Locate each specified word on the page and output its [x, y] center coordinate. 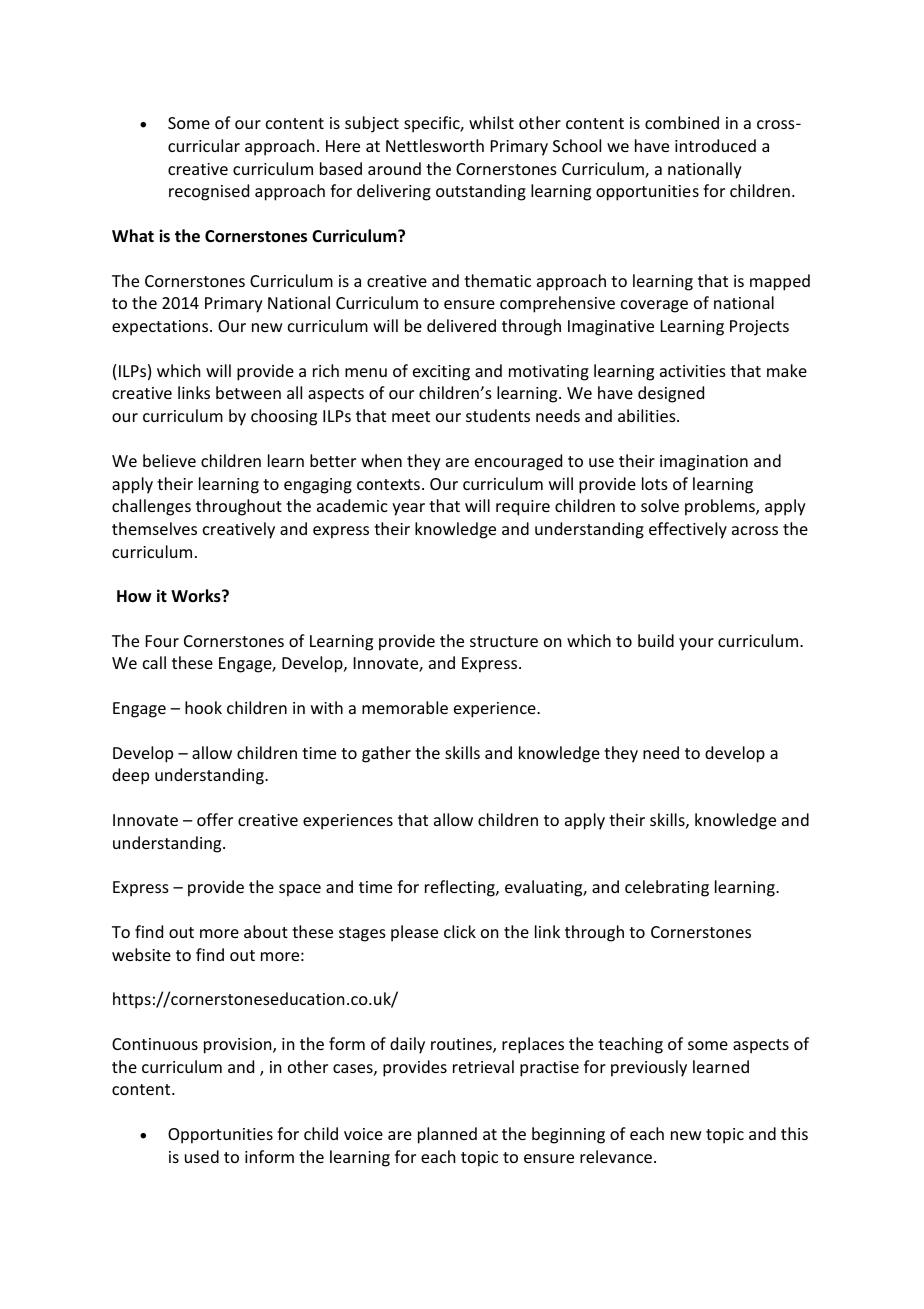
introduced [715, 145]
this [794, 1133]
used [202, 1156]
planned [447, 1135]
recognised [209, 192]
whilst [491, 122]
